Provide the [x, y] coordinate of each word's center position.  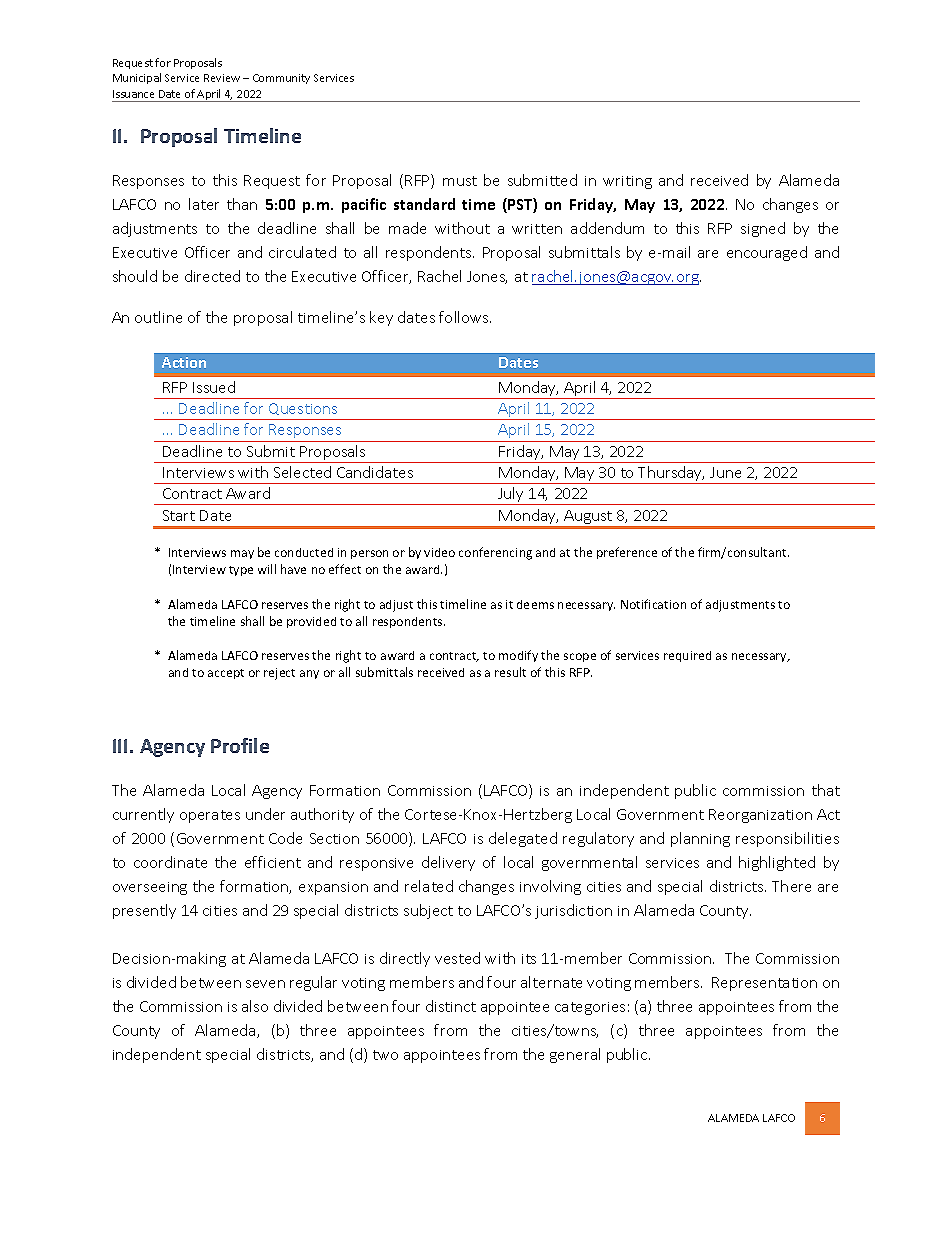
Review [222, 78]
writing [627, 182]
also [255, 1006]
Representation [764, 984]
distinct [451, 1006]
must [460, 181]
